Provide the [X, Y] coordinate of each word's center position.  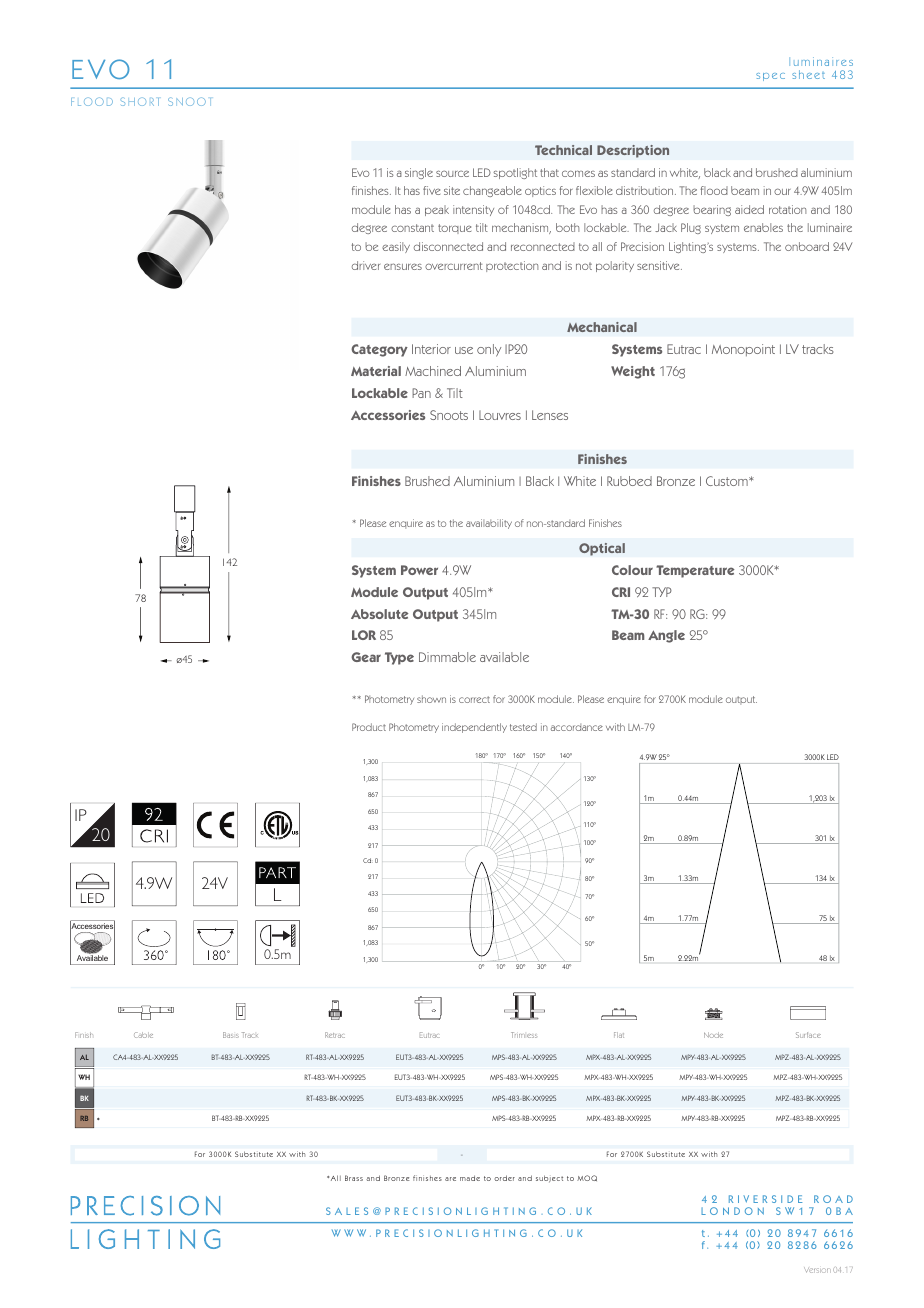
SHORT [139, 101]
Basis [231, 1035]
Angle [666, 636]
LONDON [732, 1211]
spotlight [515, 173]
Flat [619, 1035]
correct [474, 699]
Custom [728, 481]
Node [713, 1035]
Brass [354, 1178]
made [470, 1178]
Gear [366, 657]
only [489, 350]
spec [770, 77]
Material [376, 371]
